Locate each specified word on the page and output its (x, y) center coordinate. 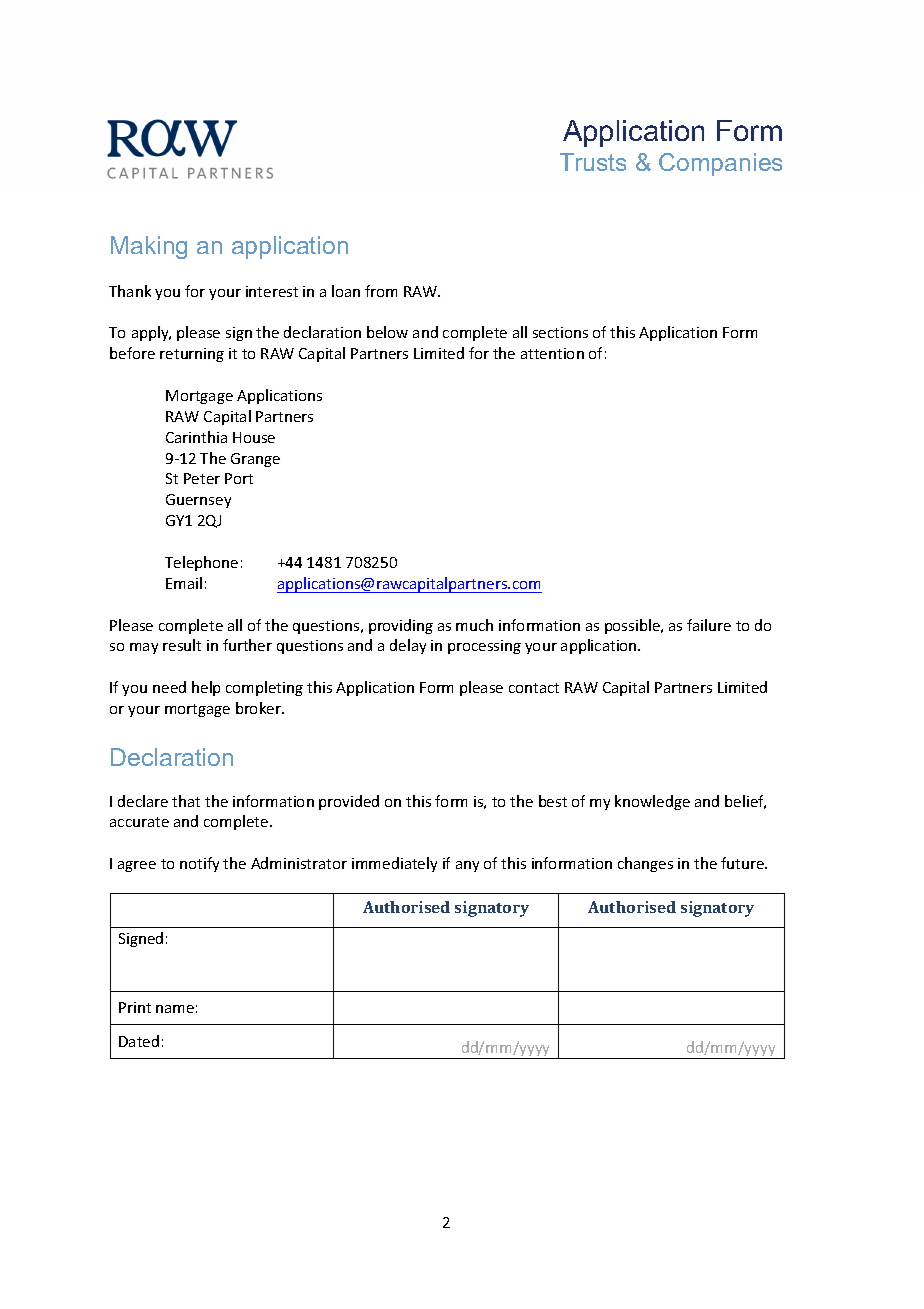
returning (192, 355)
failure (709, 625)
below (387, 332)
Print (135, 1007)
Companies (720, 164)
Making (149, 247)
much (474, 625)
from (381, 291)
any (467, 866)
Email (184, 583)
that (186, 801)
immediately (394, 864)
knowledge (652, 802)
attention (552, 353)
